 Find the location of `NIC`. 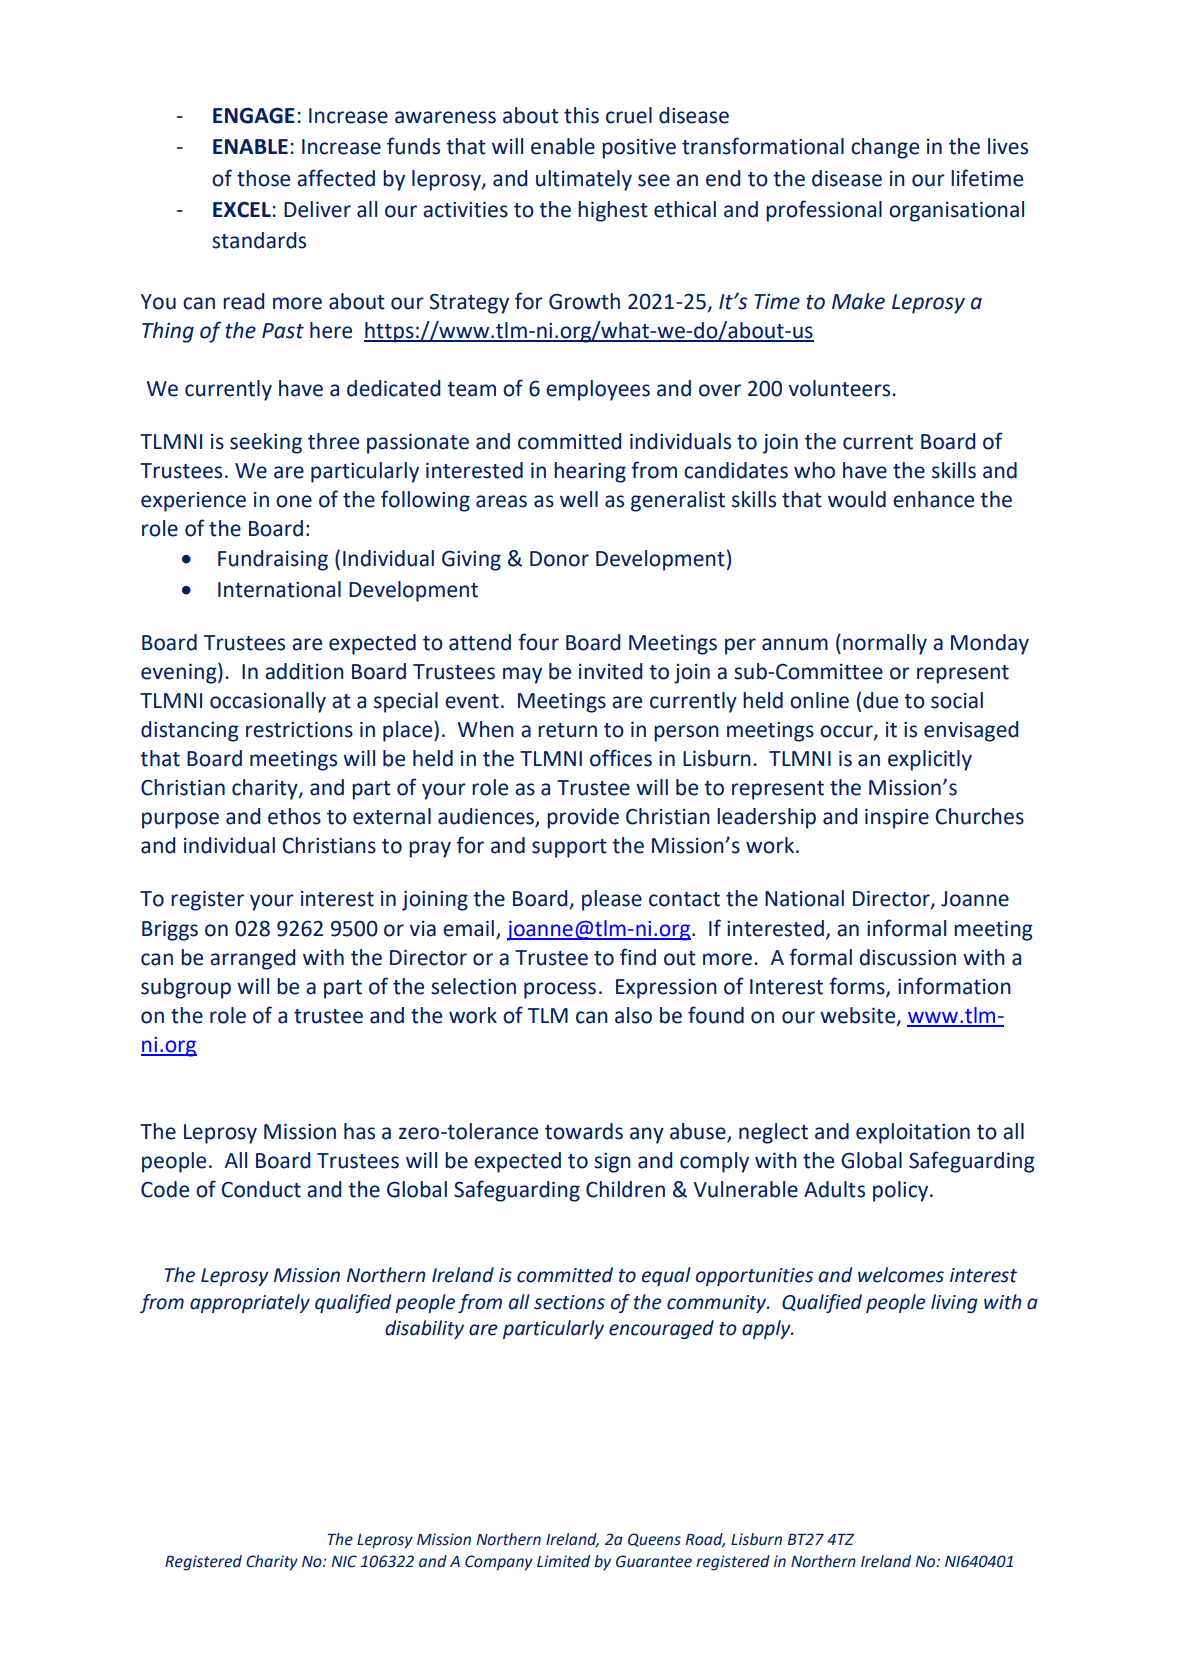

NIC is located at coordinates (344, 1561).
